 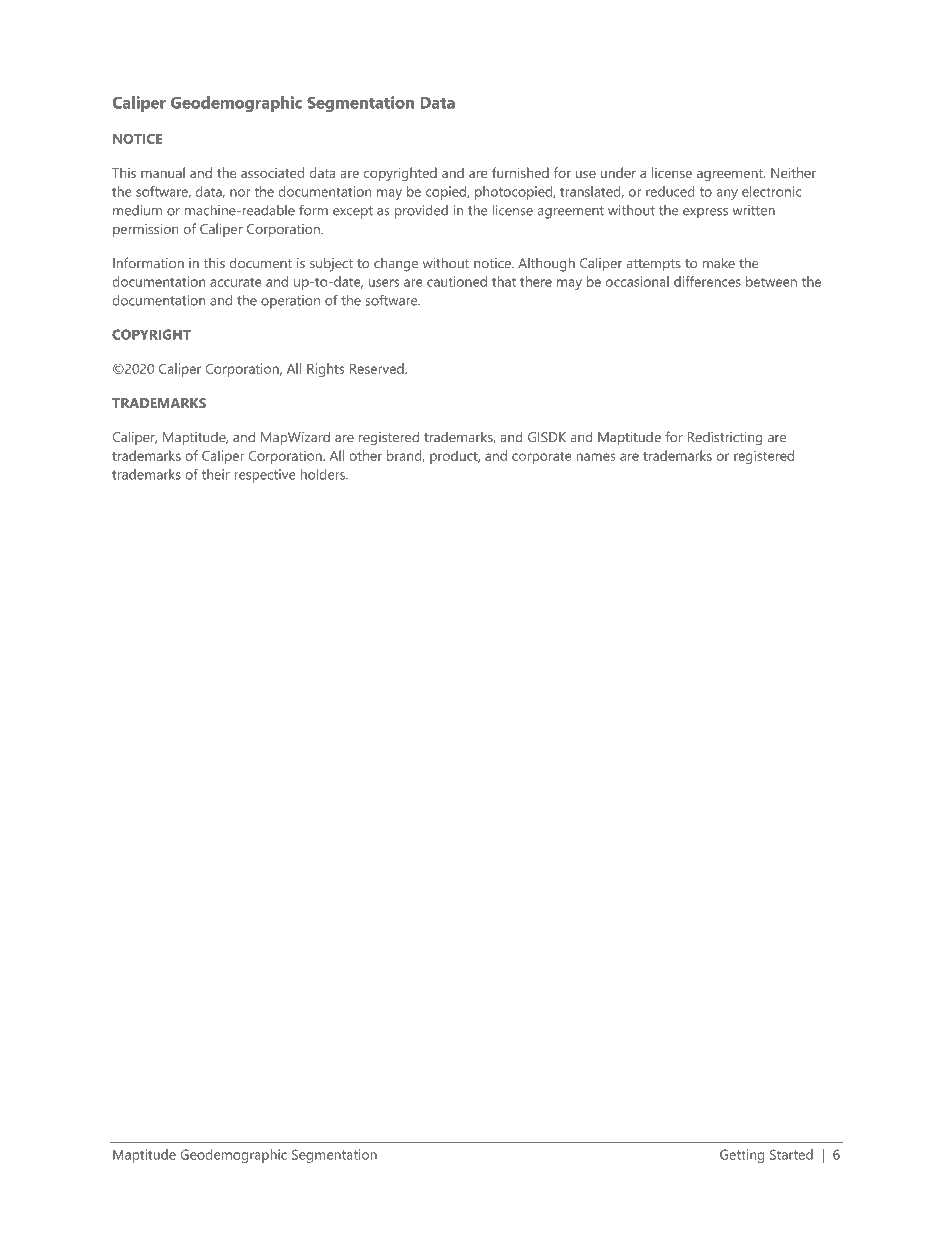 What do you see at coordinates (754, 210) in the image?
I see `written` at bounding box center [754, 210].
